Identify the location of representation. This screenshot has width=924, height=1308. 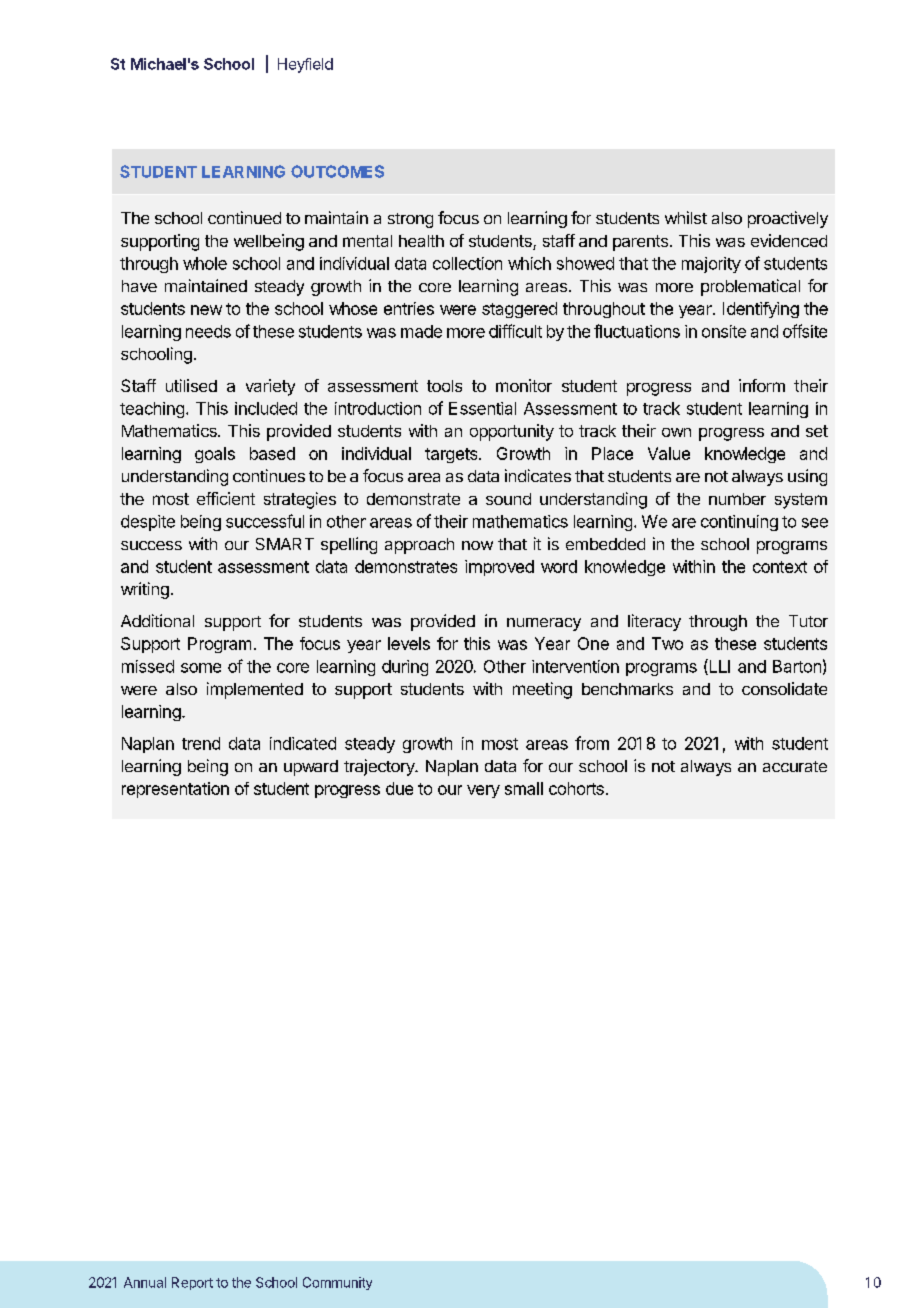
(175, 790).
